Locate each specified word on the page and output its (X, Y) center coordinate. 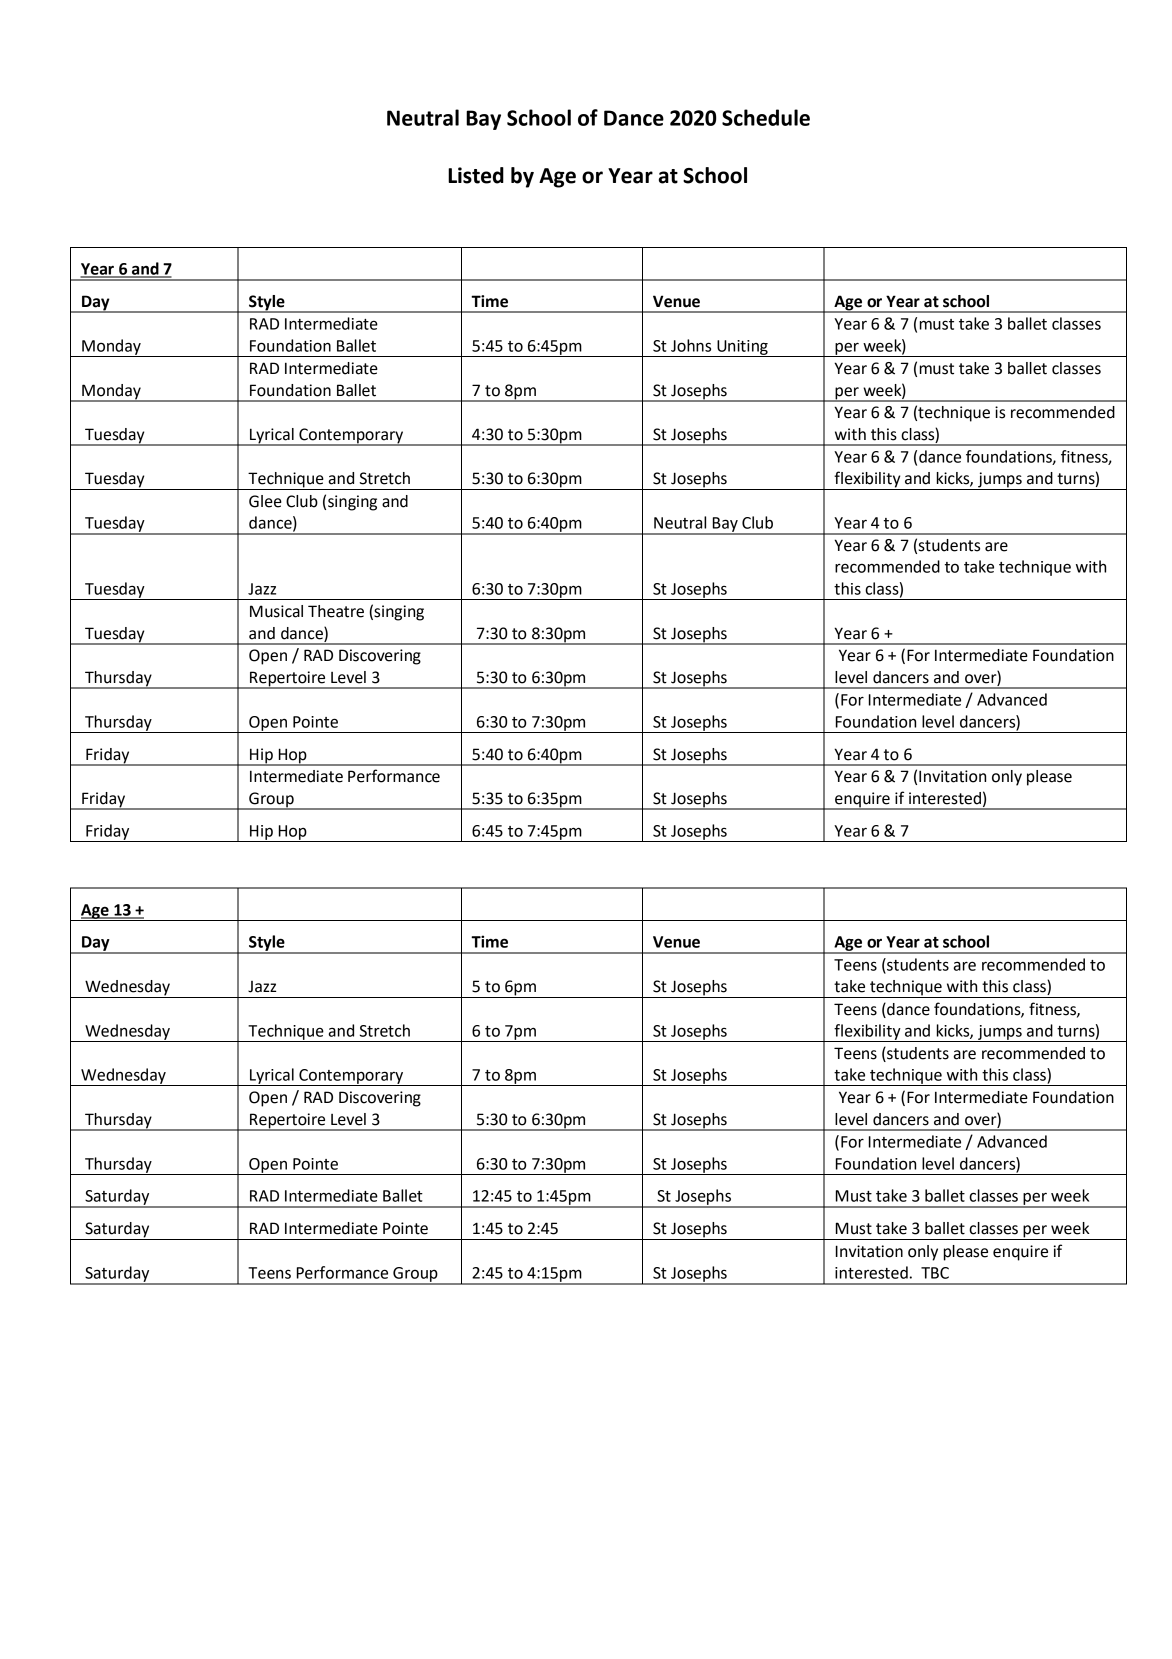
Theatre (336, 611)
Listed (476, 175)
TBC (935, 1273)
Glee (265, 501)
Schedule (766, 117)
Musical (276, 611)
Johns (691, 345)
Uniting (742, 348)
